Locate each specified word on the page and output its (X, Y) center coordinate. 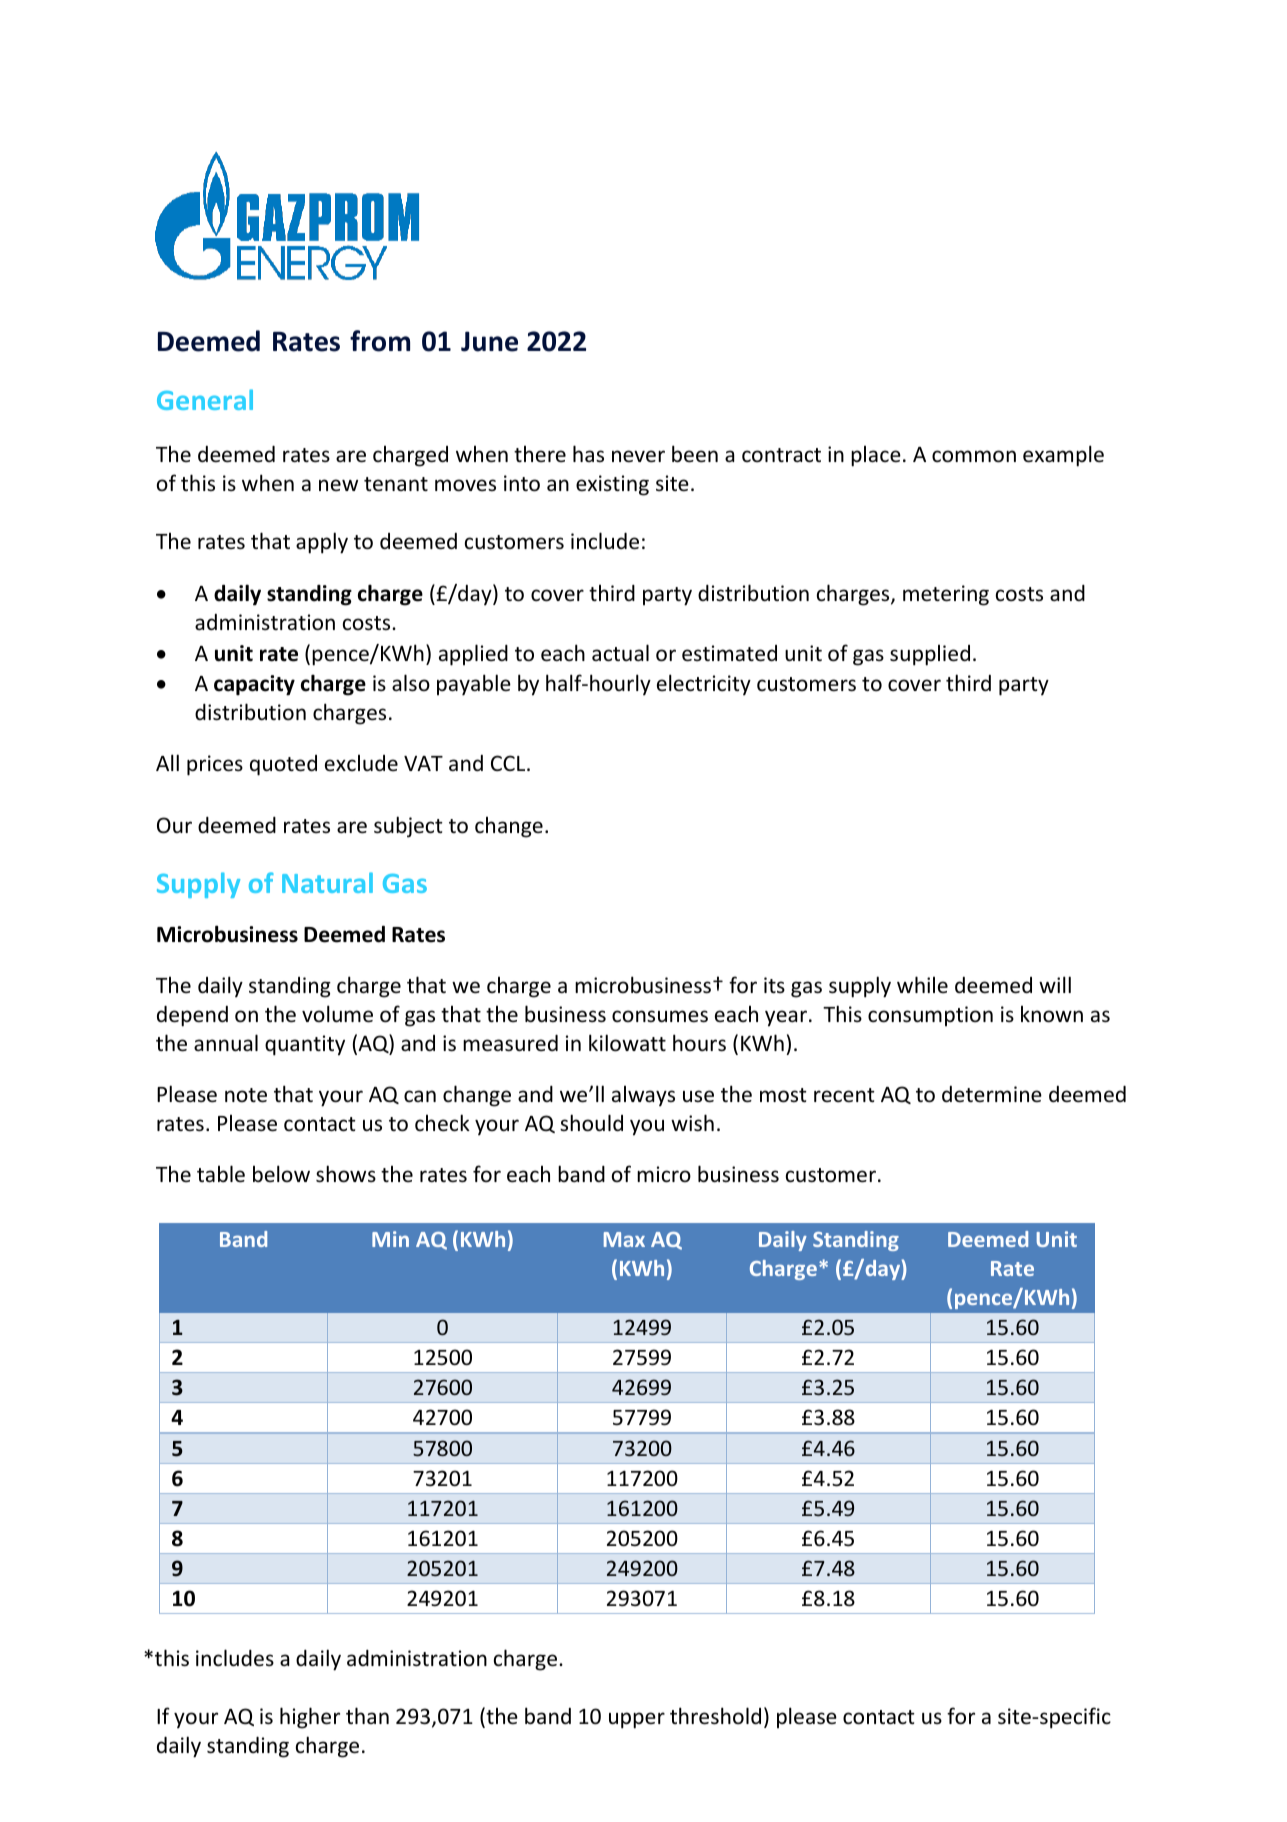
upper (637, 1720)
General (205, 399)
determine (992, 1094)
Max (624, 1239)
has (588, 453)
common (974, 456)
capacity (254, 685)
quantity (305, 1045)
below (281, 1173)
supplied (930, 655)
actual (620, 653)
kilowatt (627, 1043)
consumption (930, 1016)
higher (310, 1718)
